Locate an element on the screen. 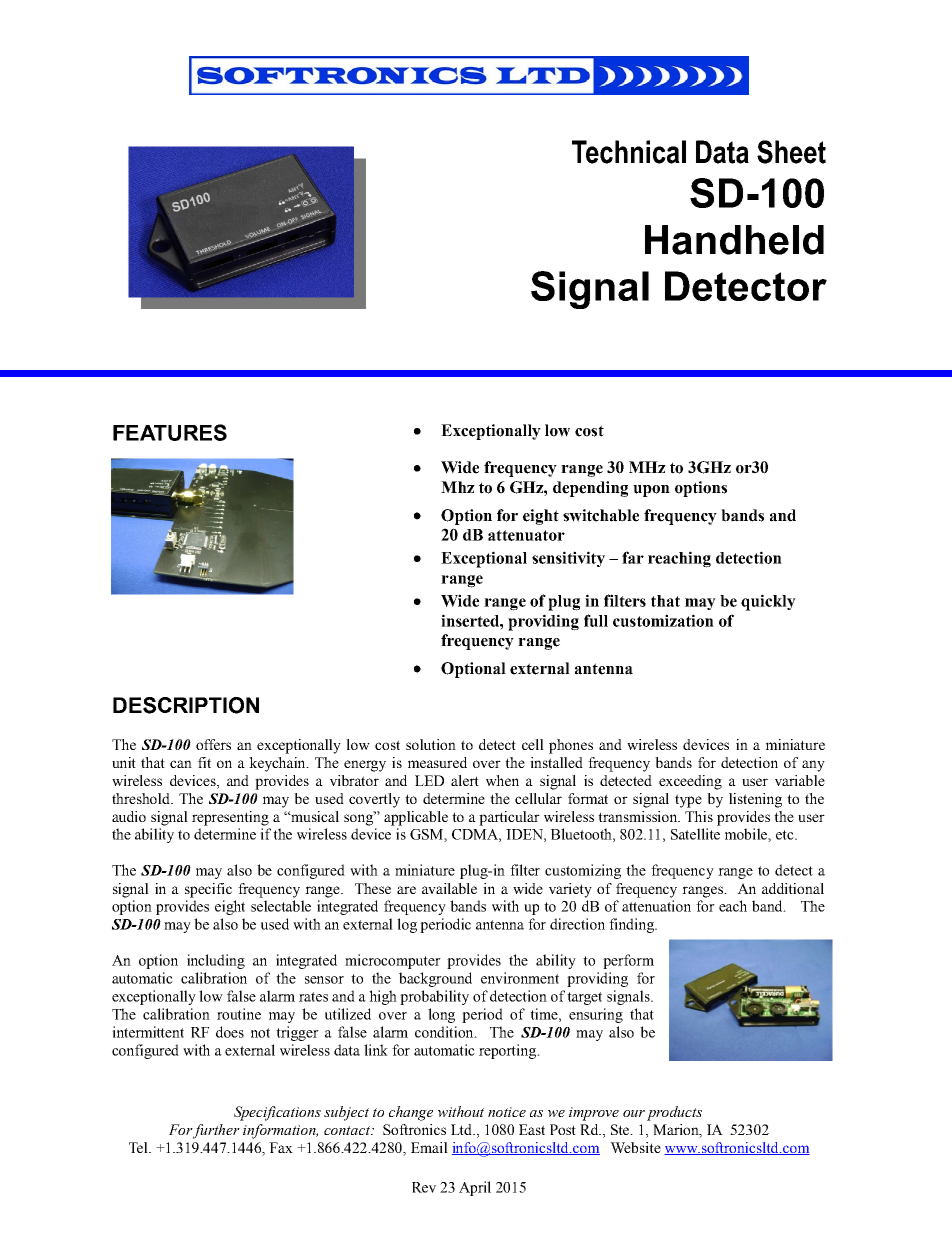  FEATURES is located at coordinates (170, 432).
